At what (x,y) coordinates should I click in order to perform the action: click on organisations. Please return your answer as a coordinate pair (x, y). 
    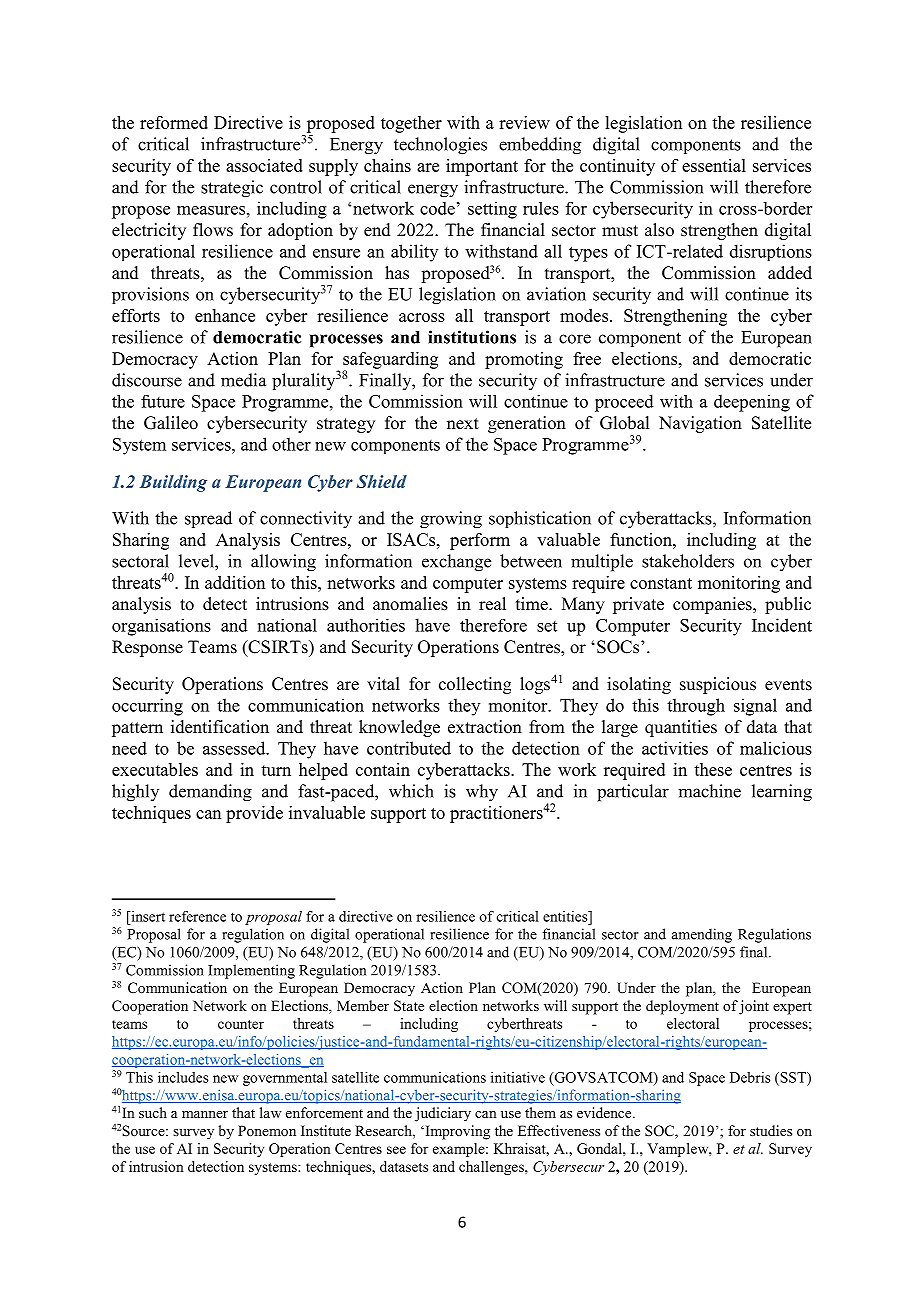
    Looking at the image, I should click on (161, 627).
